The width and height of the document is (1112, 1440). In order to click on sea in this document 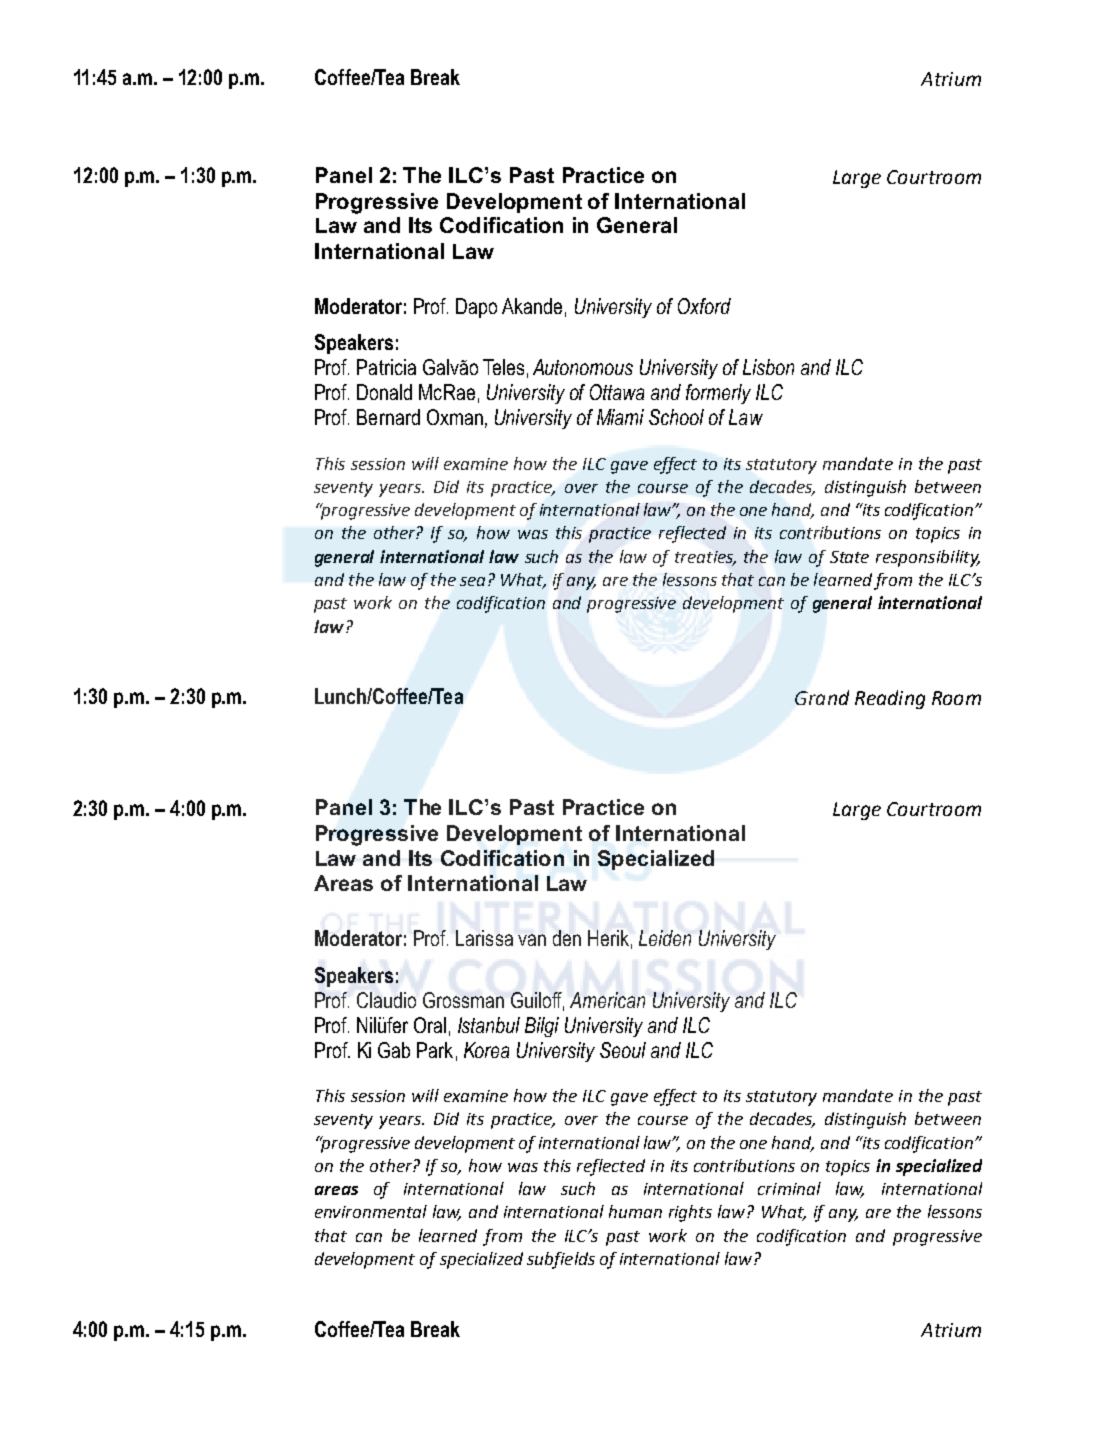, I will do `click(472, 581)`.
